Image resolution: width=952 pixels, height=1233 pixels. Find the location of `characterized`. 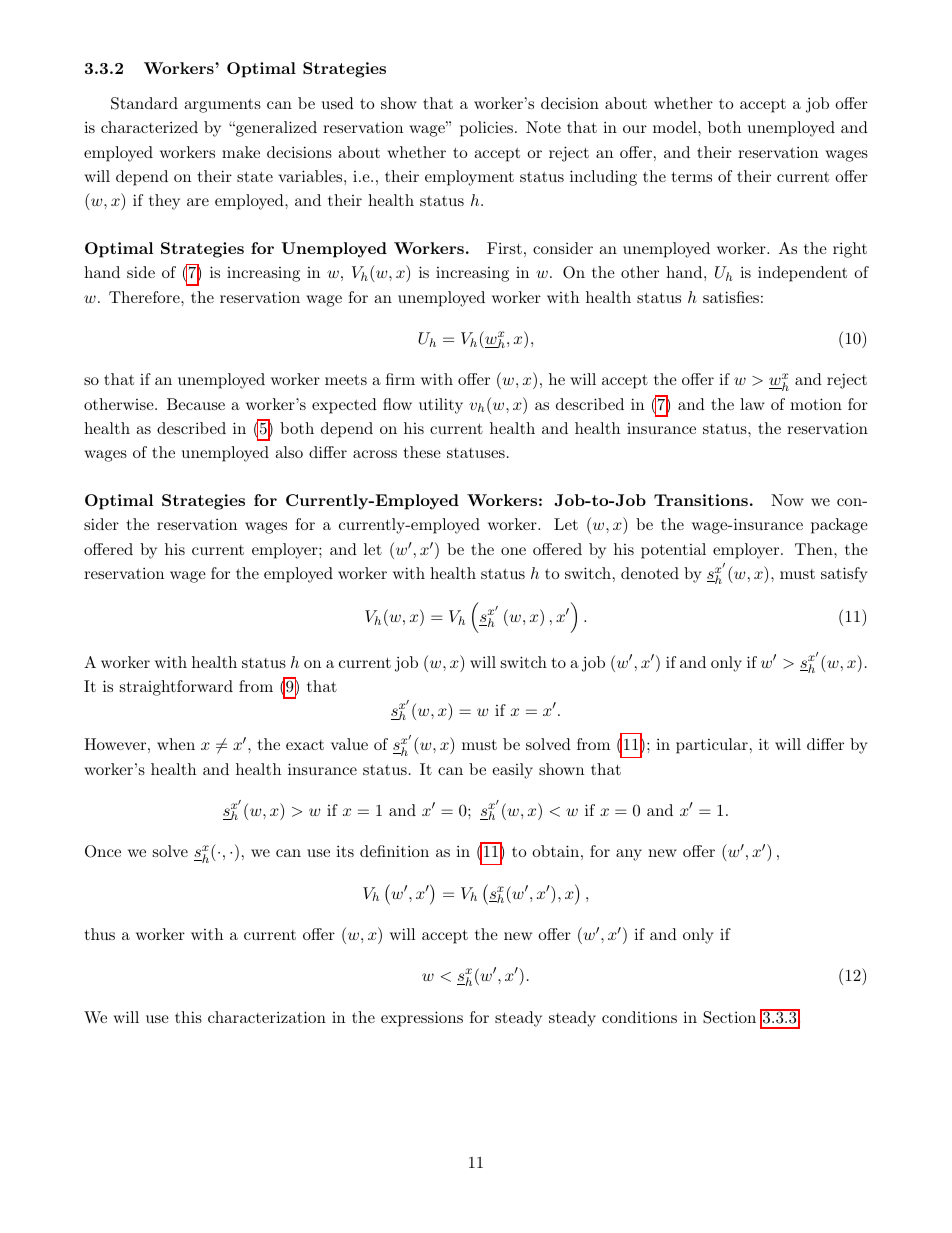

characterized is located at coordinates (149, 127).
